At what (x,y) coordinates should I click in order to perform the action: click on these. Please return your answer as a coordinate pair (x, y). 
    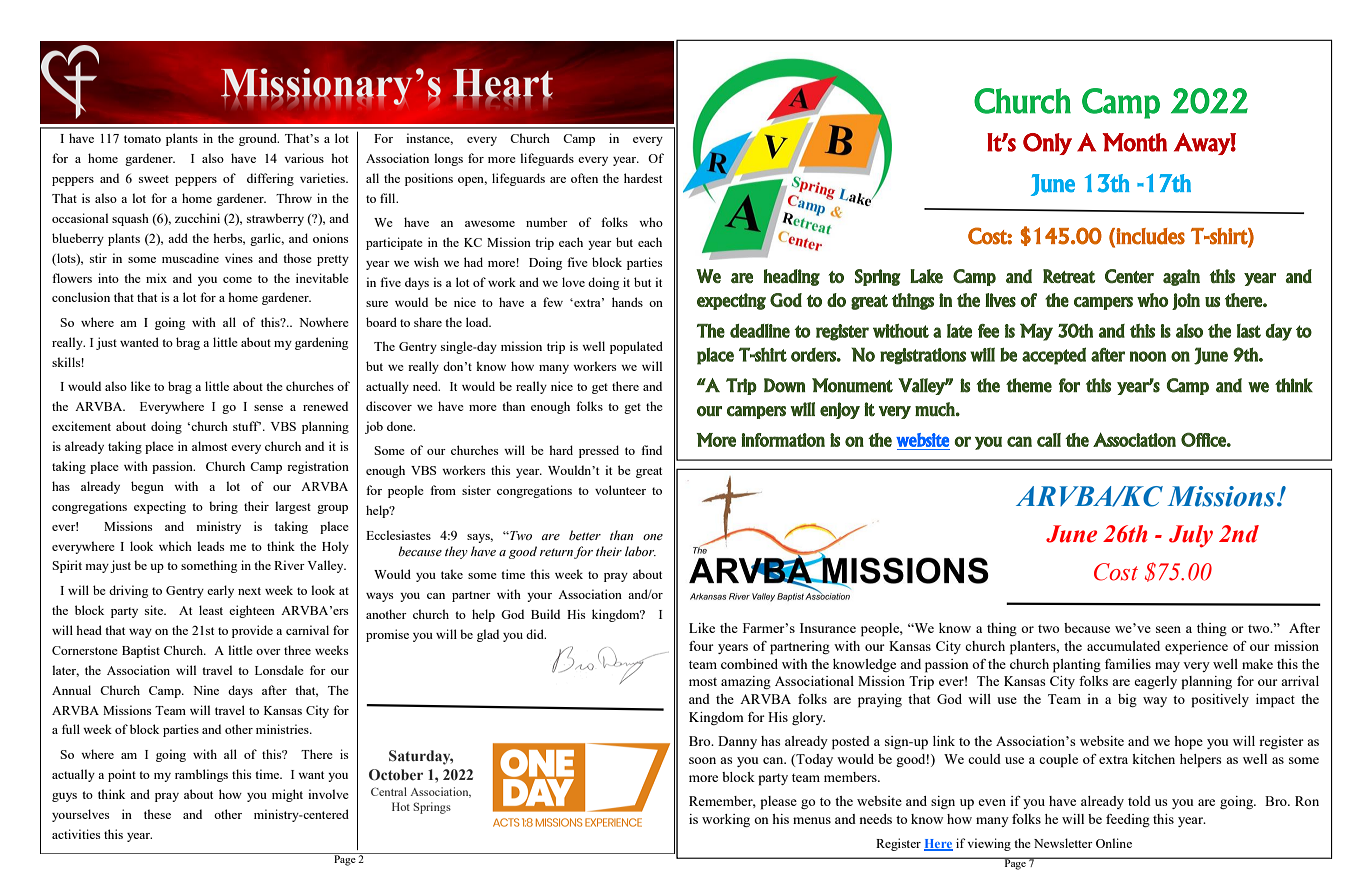
    Looking at the image, I should click on (157, 814).
